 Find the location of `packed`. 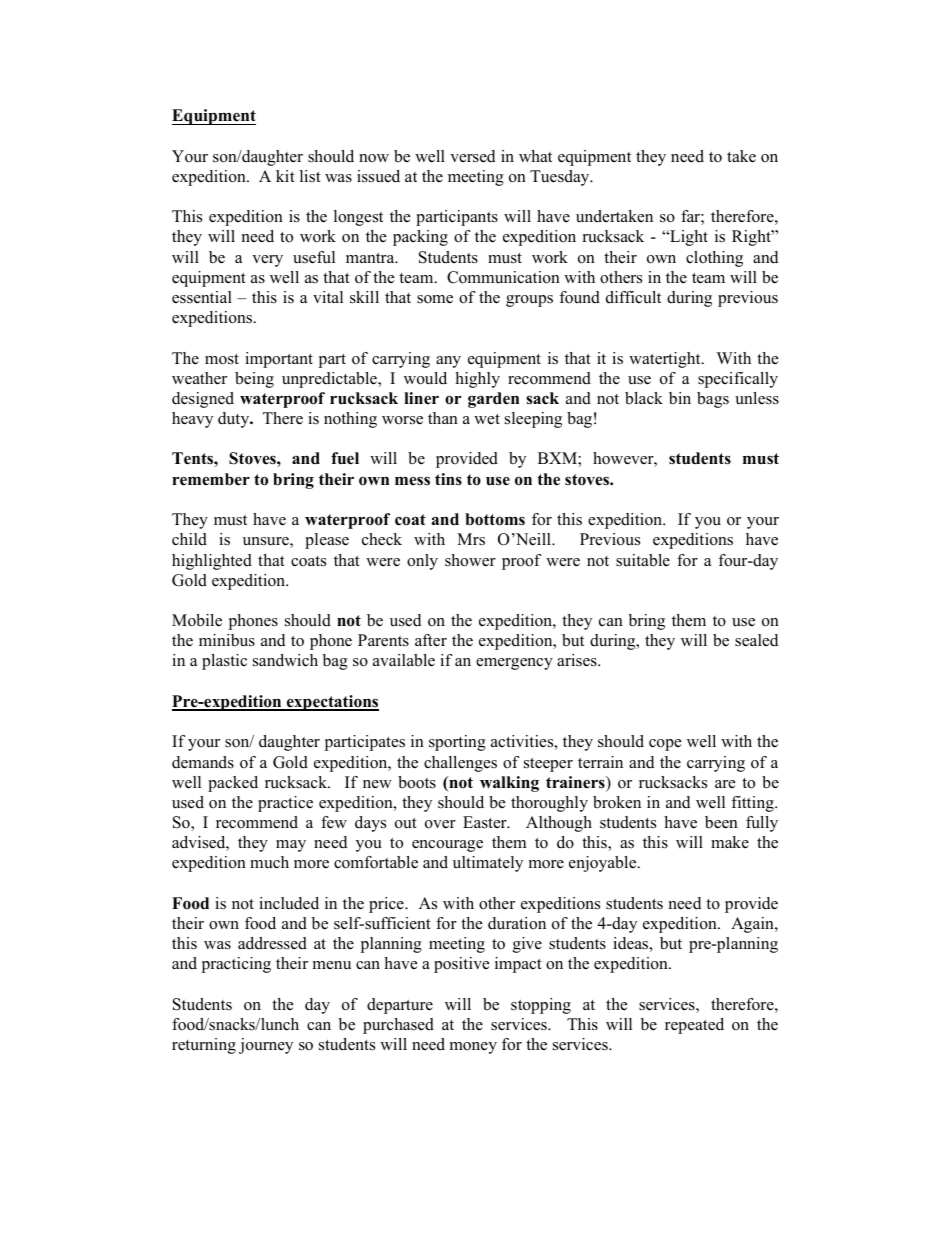

packed is located at coordinates (233, 784).
